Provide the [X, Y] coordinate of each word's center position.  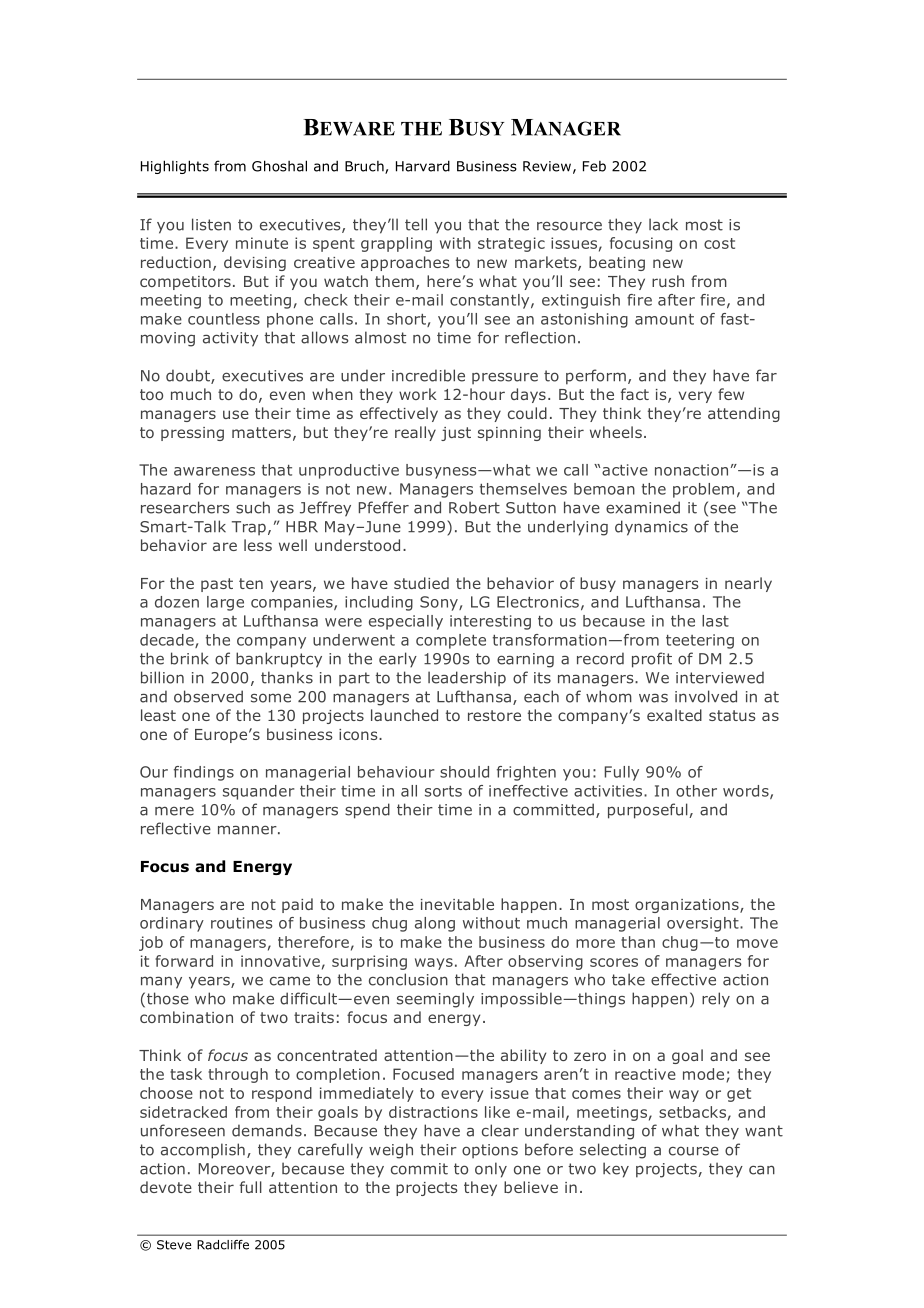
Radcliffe [223, 1245]
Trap [249, 528]
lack [663, 224]
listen [211, 224]
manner [248, 830]
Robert [474, 507]
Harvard [423, 166]
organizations [688, 906]
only [491, 1170]
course [694, 1151]
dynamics [651, 528]
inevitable [457, 904]
